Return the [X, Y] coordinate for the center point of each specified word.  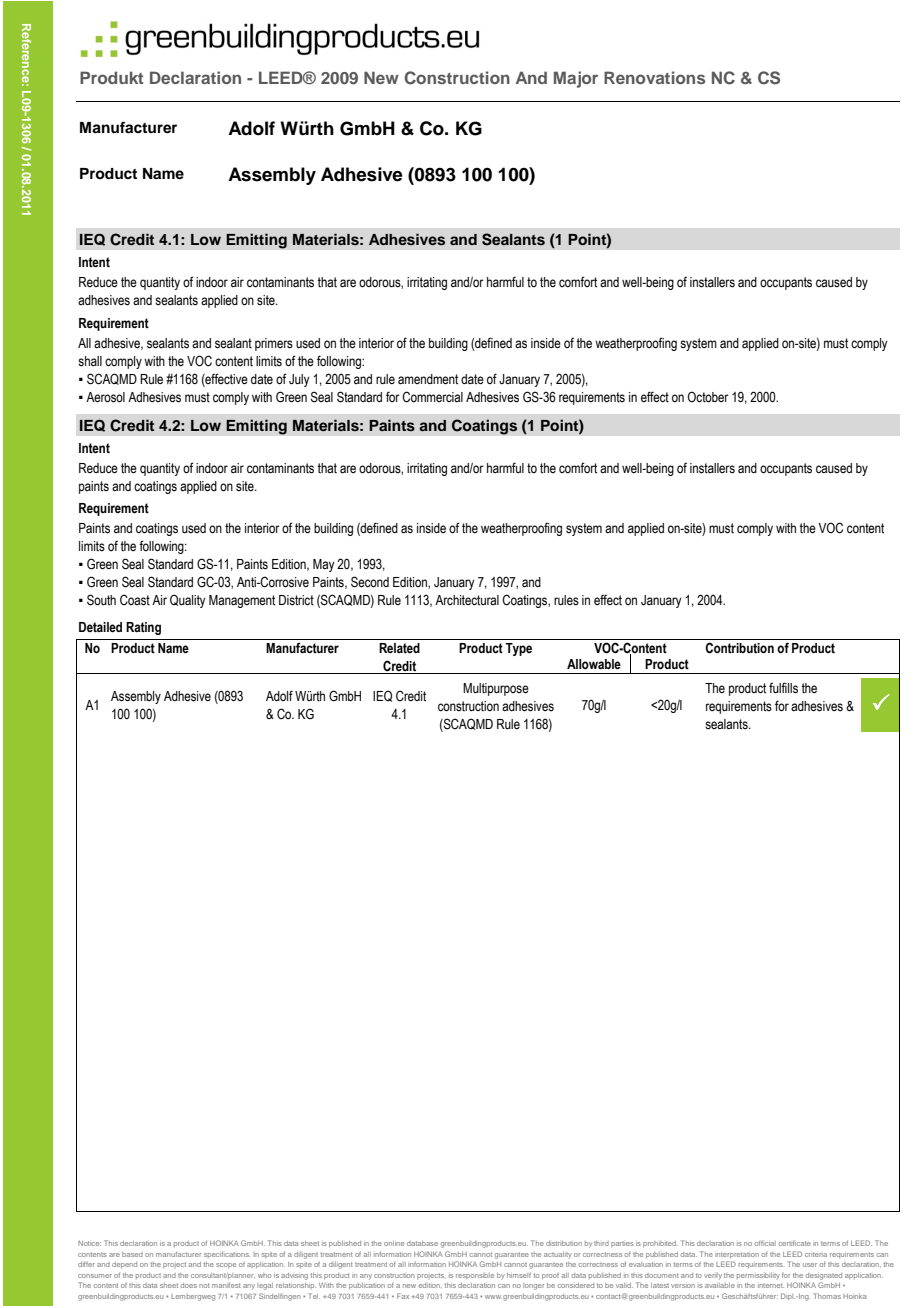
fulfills [783, 688]
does [189, 1285]
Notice [89, 1243]
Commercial [432, 397]
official [765, 1243]
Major [576, 79]
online [394, 1243]
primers [274, 344]
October [708, 397]
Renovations [654, 77]
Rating [143, 628]
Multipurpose [496, 689]
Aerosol [105, 397]
